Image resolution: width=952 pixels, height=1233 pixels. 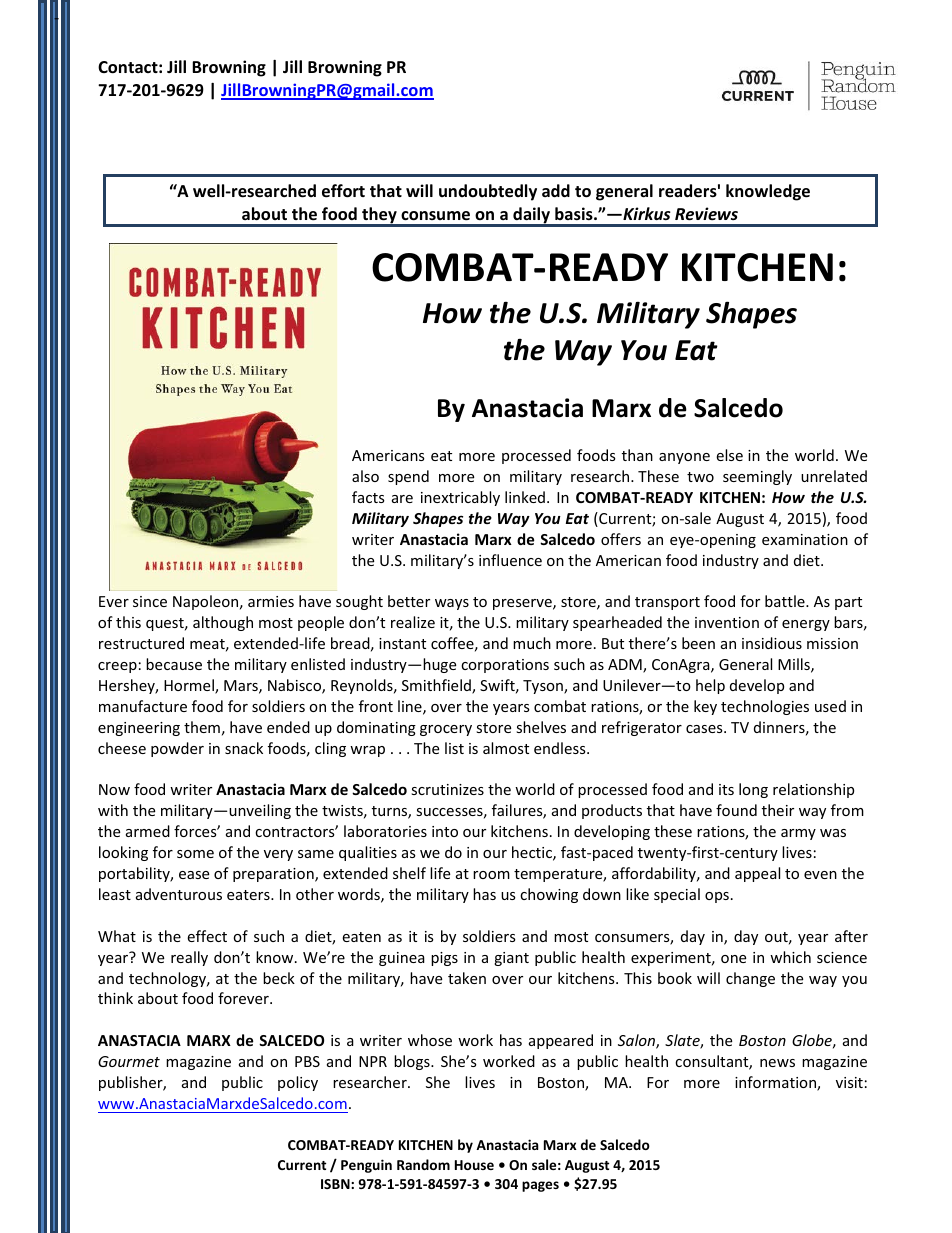 I want to click on influence, so click(x=510, y=560).
